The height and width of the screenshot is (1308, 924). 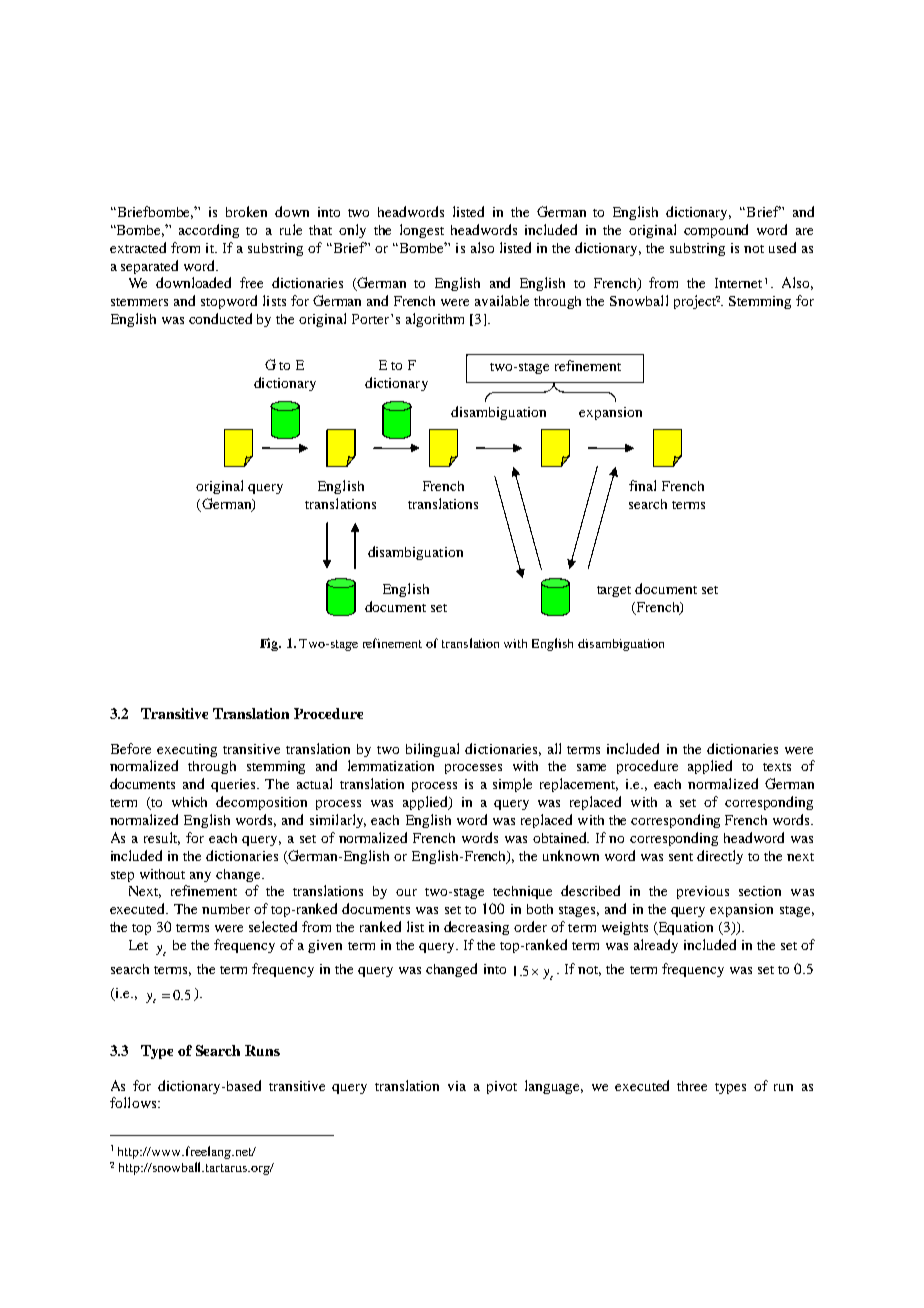 What do you see at coordinates (270, 644) in the screenshot?
I see `Fig` at bounding box center [270, 644].
